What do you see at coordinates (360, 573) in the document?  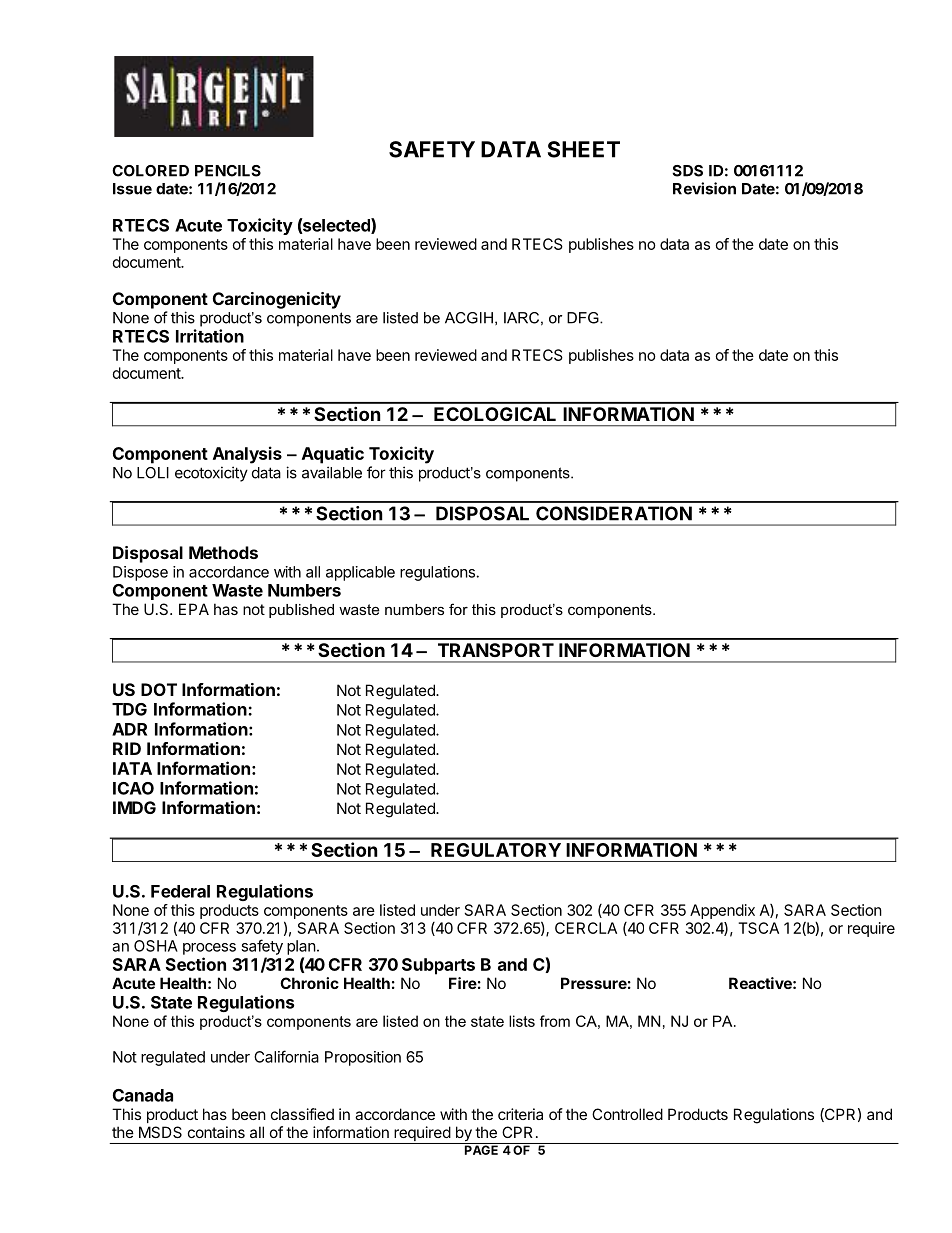 I see `applicable` at bounding box center [360, 573].
